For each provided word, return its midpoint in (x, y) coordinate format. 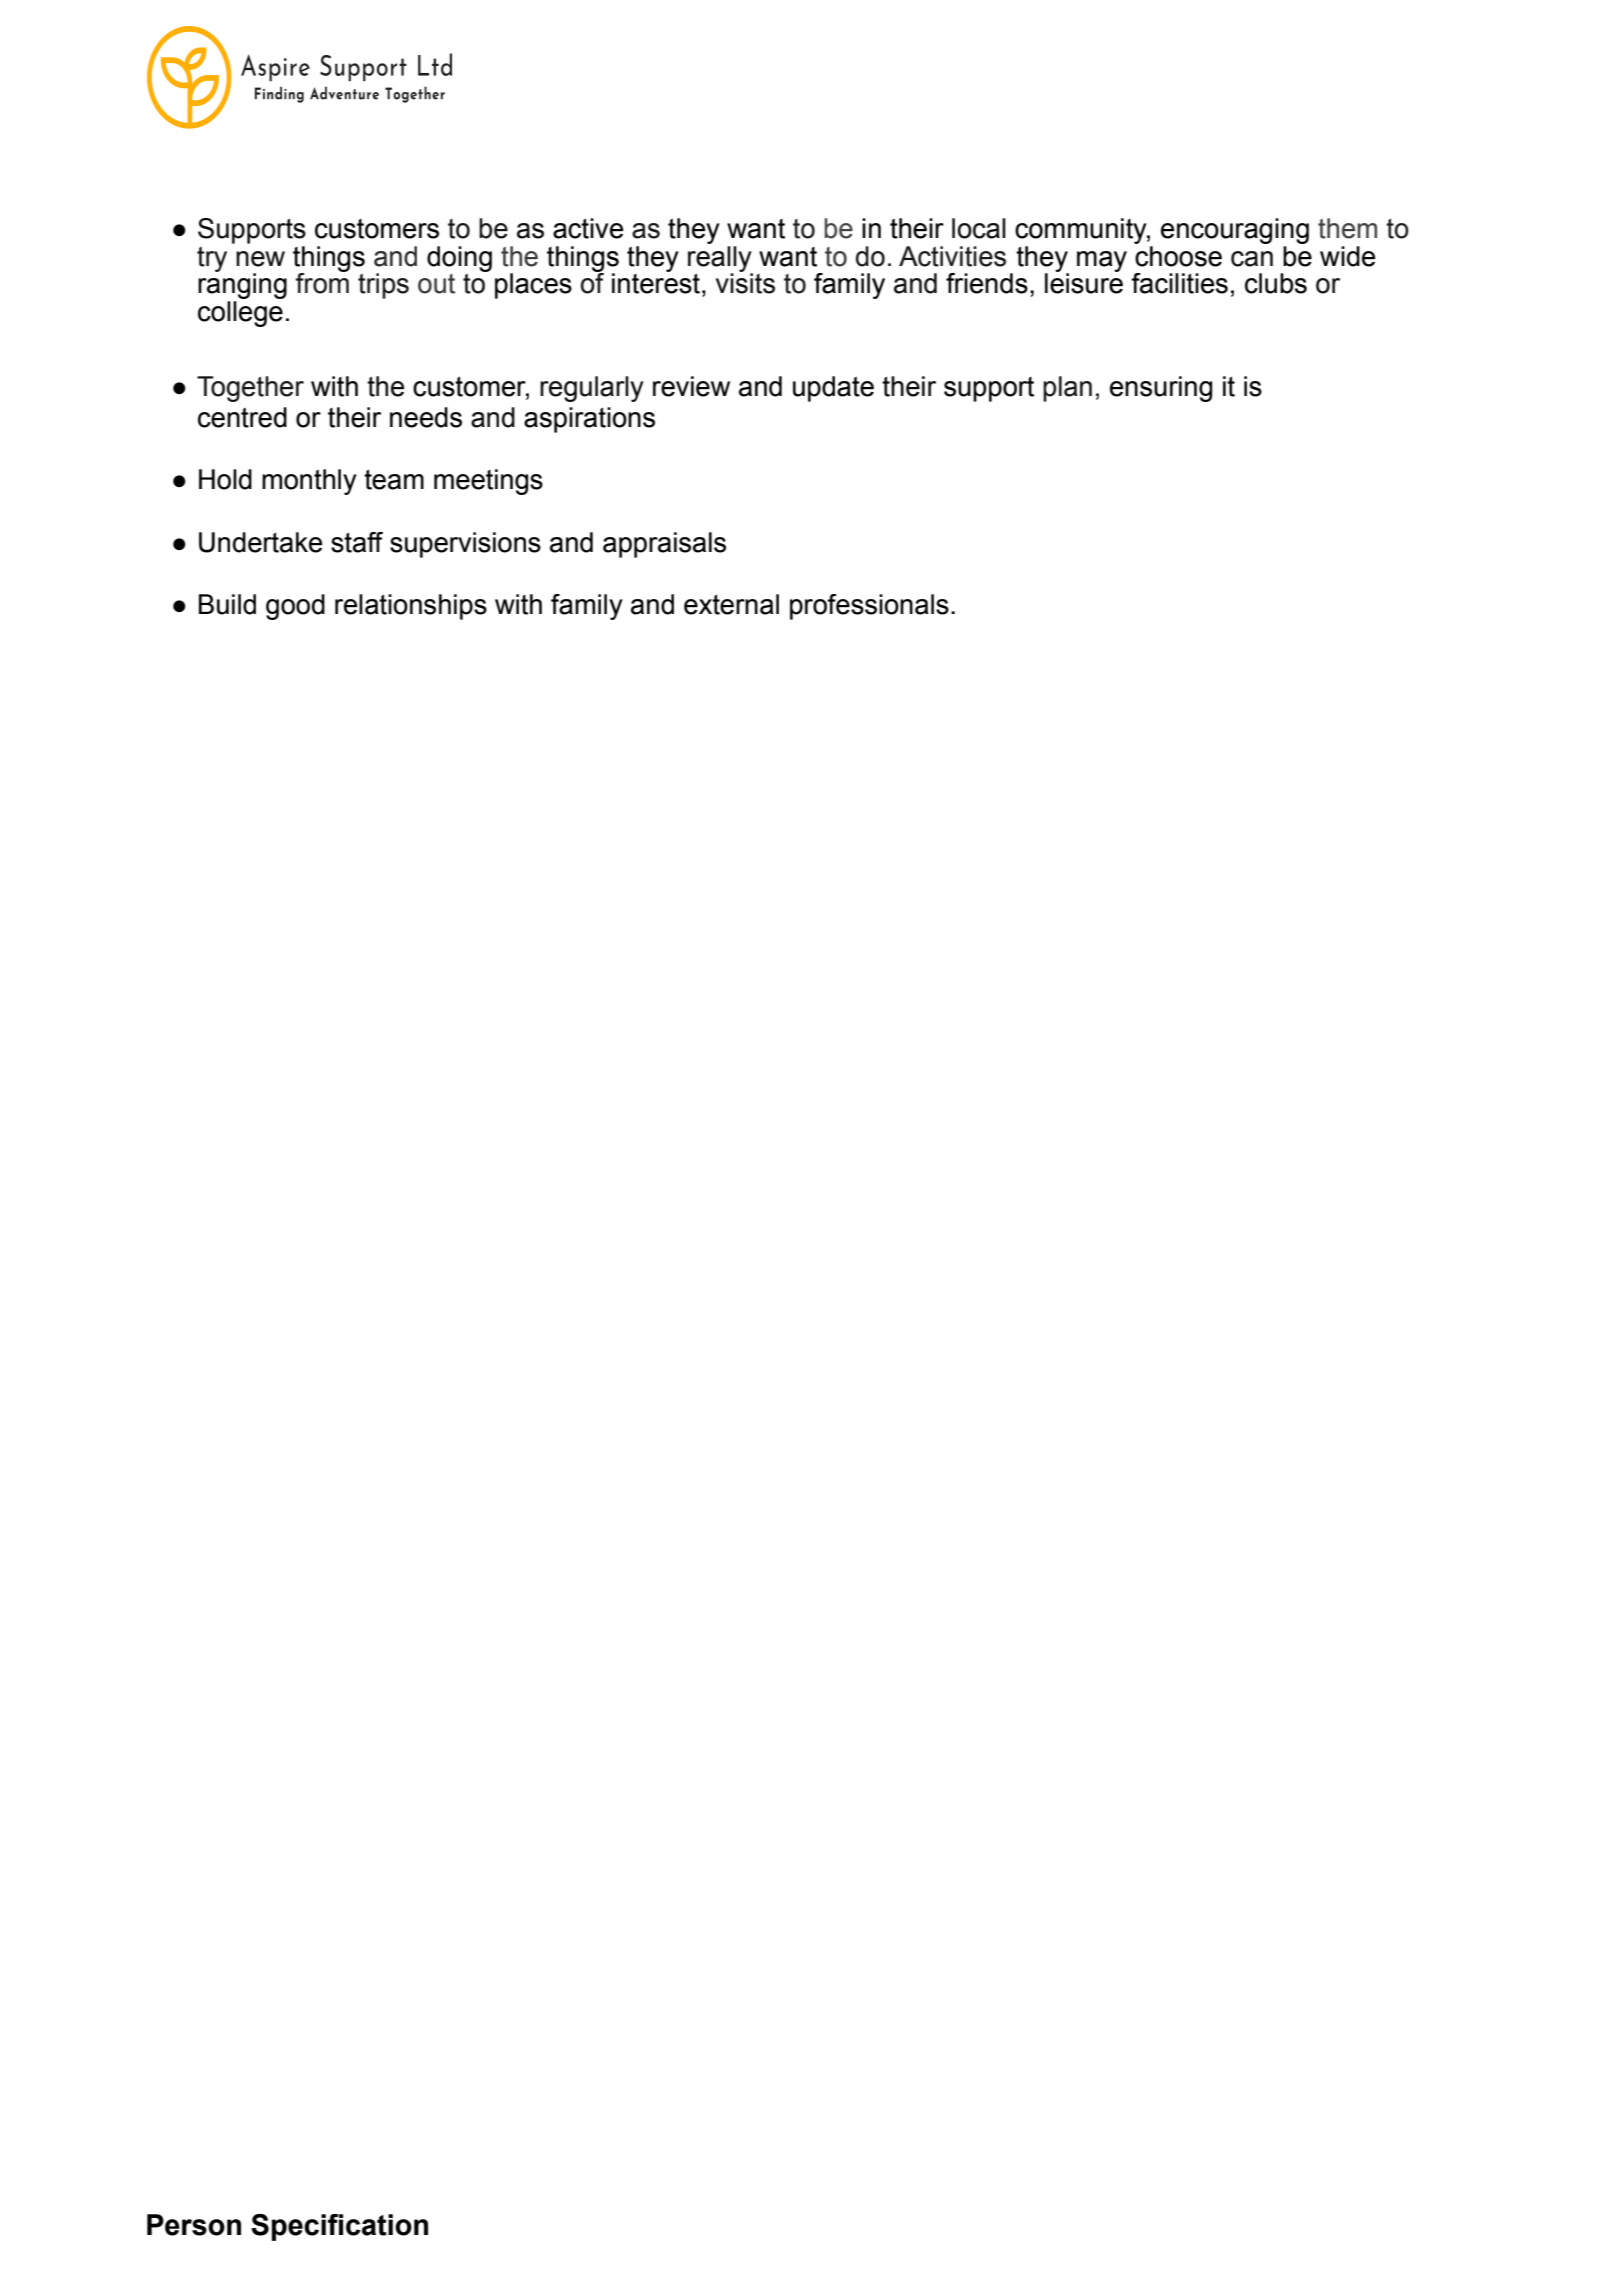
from (322, 282)
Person (194, 2225)
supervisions (465, 545)
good (295, 607)
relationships (411, 607)
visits (745, 282)
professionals (869, 607)
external (731, 604)
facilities (1179, 283)
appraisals (664, 545)
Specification (339, 2227)
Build (227, 604)
